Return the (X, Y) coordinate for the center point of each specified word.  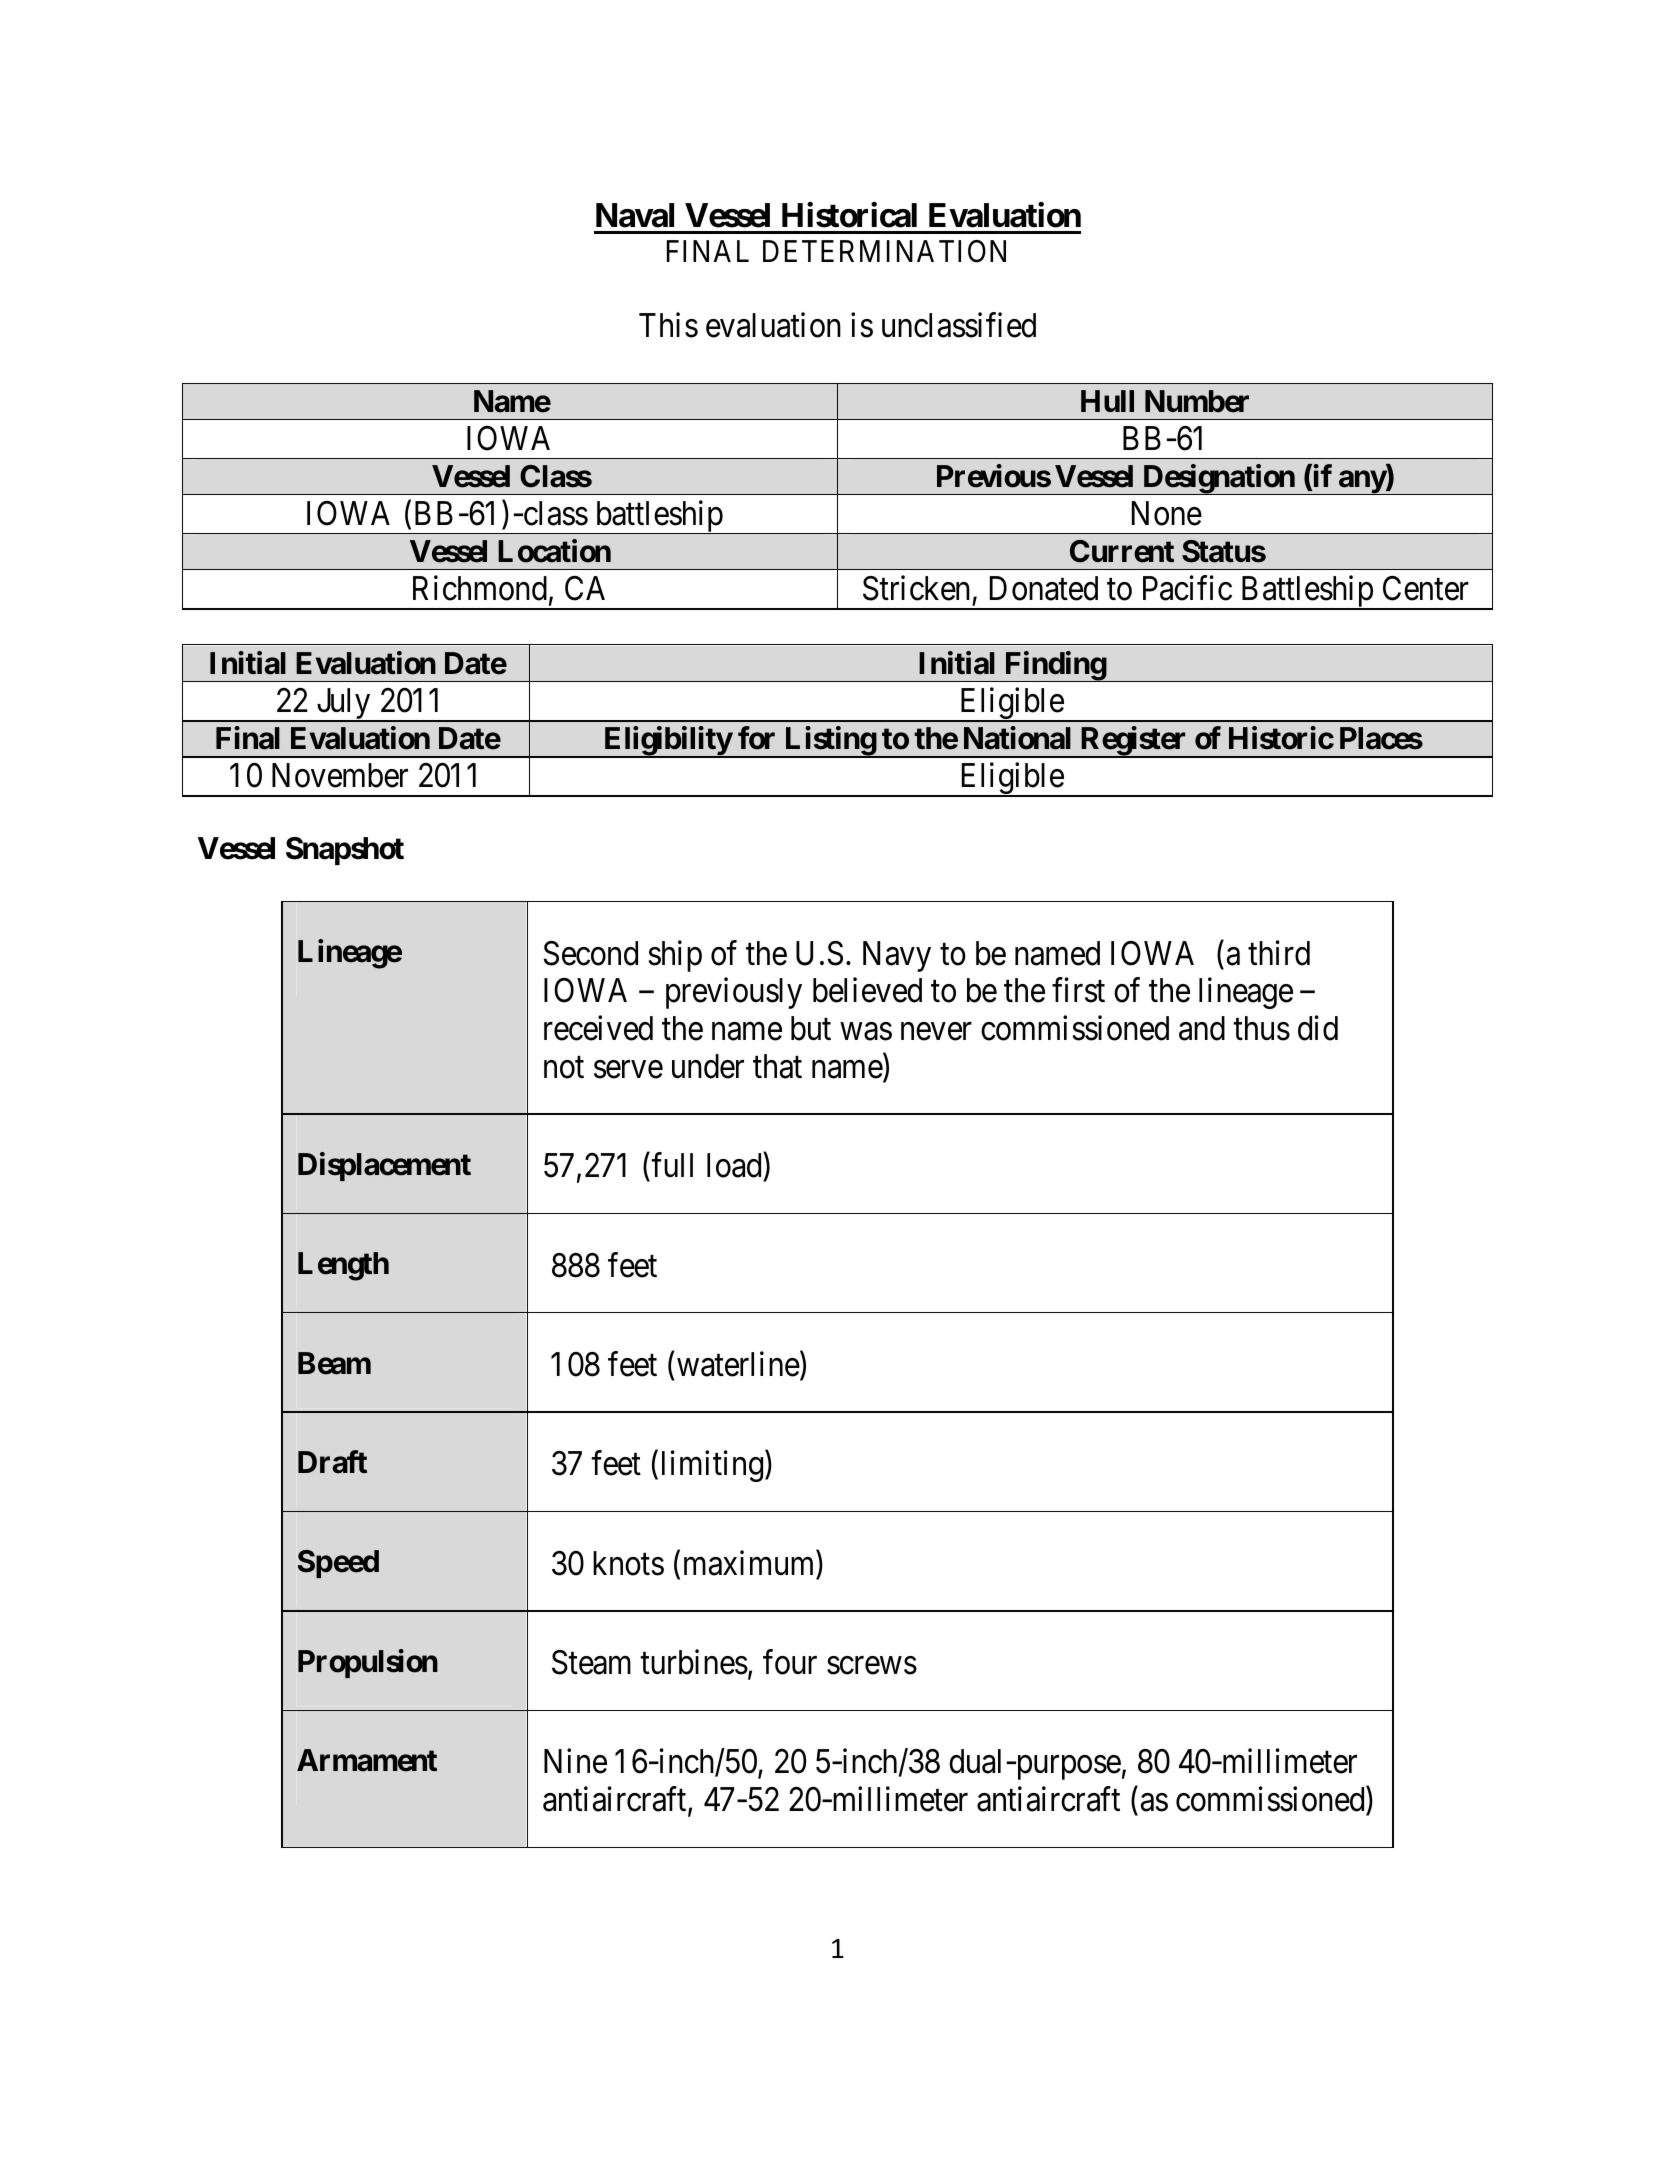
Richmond (480, 588)
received (598, 1028)
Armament (367, 1760)
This (668, 325)
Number (1197, 401)
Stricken (916, 588)
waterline (738, 1364)
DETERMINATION (884, 251)
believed (867, 990)
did (1318, 1028)
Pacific (1187, 588)
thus (1261, 1028)
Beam (334, 1363)
